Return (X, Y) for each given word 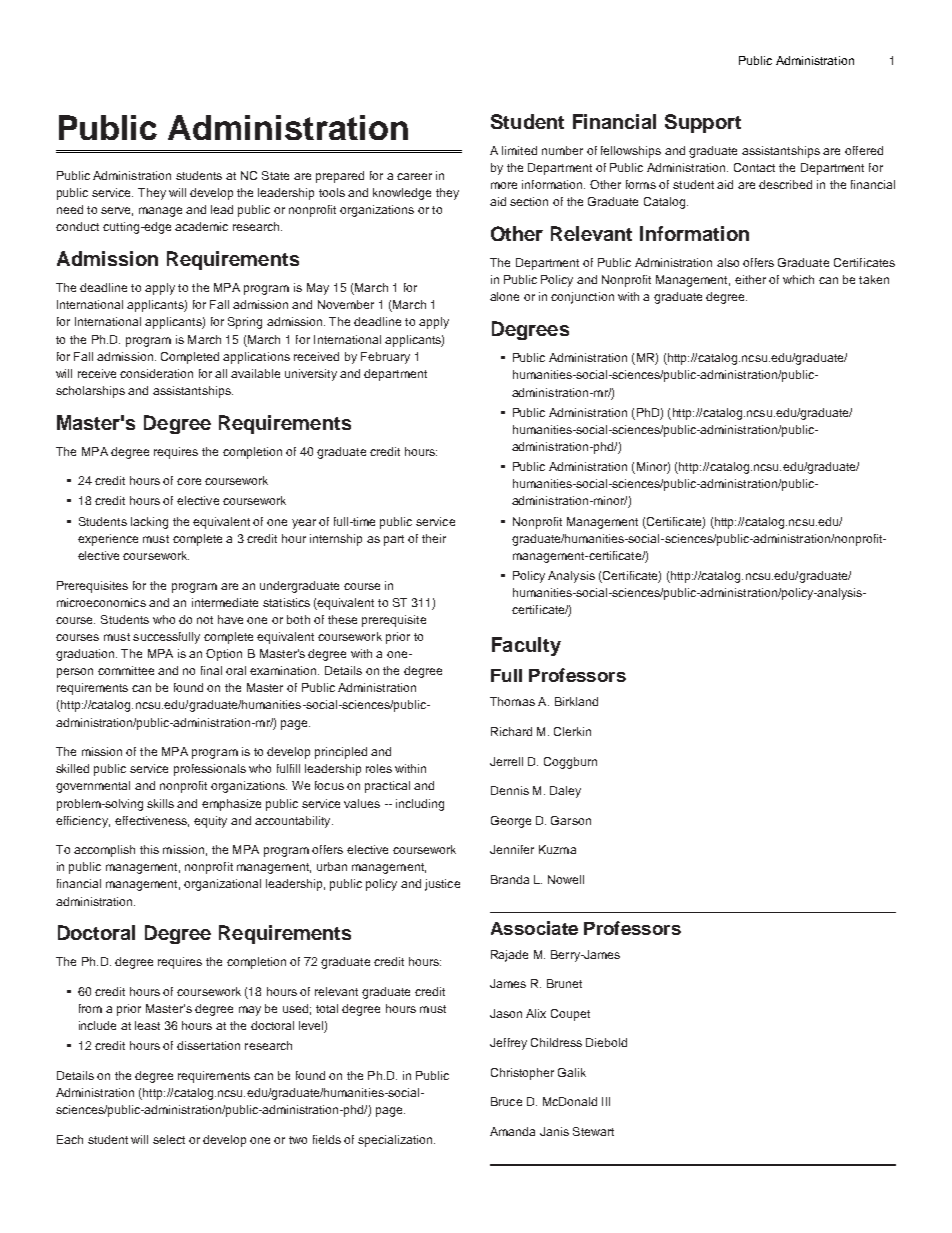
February (385, 358)
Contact (754, 167)
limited (519, 150)
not (205, 620)
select (169, 1139)
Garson (571, 820)
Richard (511, 731)
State (275, 175)
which (798, 279)
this (149, 849)
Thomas (512, 701)
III (606, 1101)
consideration (156, 373)
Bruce (506, 1101)
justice (442, 885)
